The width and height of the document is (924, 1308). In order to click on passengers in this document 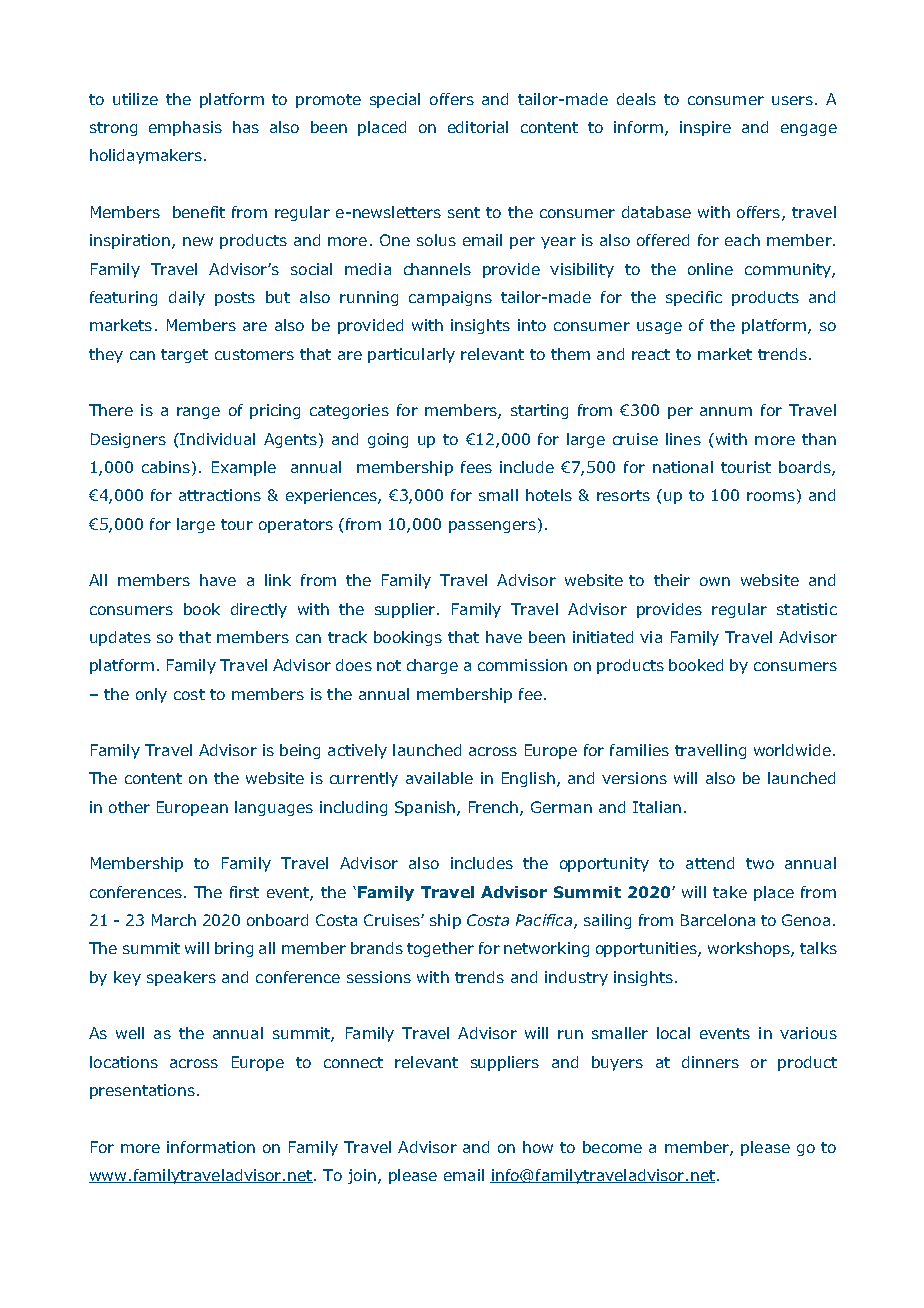, I will do `click(492, 527)`.
